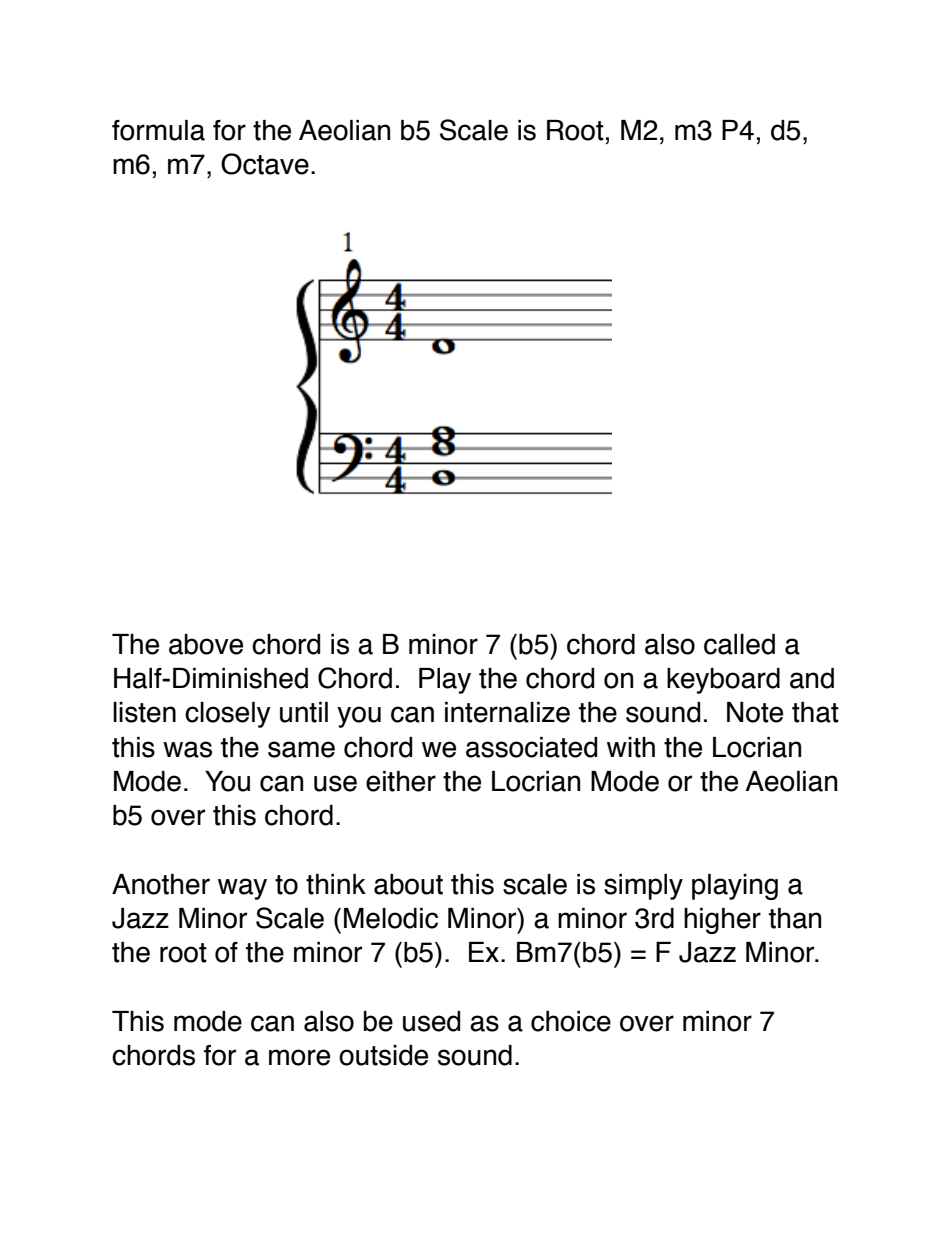 This document has height=1233, width=952. Describe the element at coordinates (432, 1021) in the document. I see `used` at that location.
